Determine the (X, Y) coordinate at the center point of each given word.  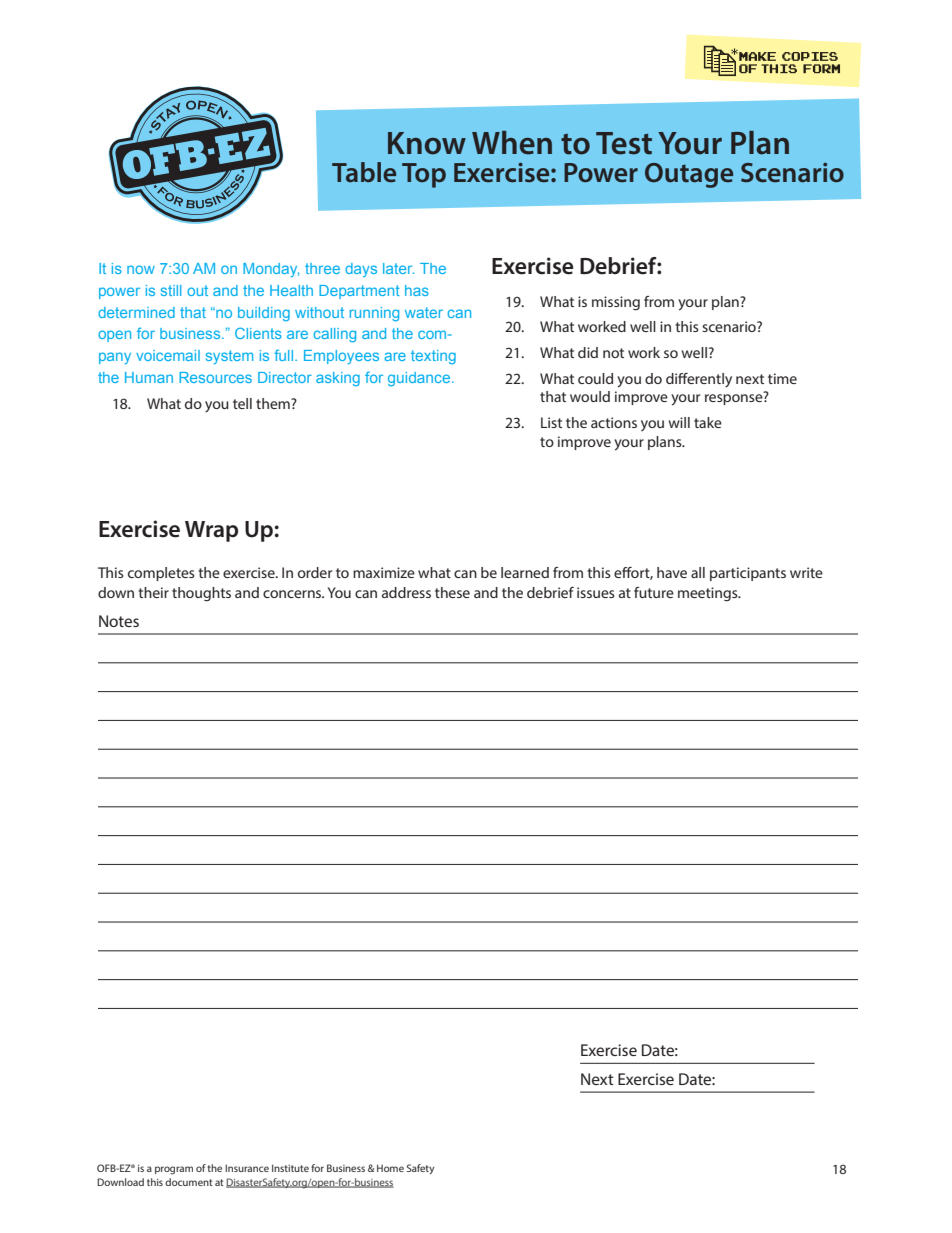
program (174, 1170)
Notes (119, 621)
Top (424, 175)
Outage (689, 175)
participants (748, 574)
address (406, 592)
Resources (215, 377)
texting (433, 357)
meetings (709, 594)
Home (390, 1168)
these (452, 592)
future (654, 592)
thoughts (201, 594)
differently (699, 380)
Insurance (247, 1168)
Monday (271, 270)
